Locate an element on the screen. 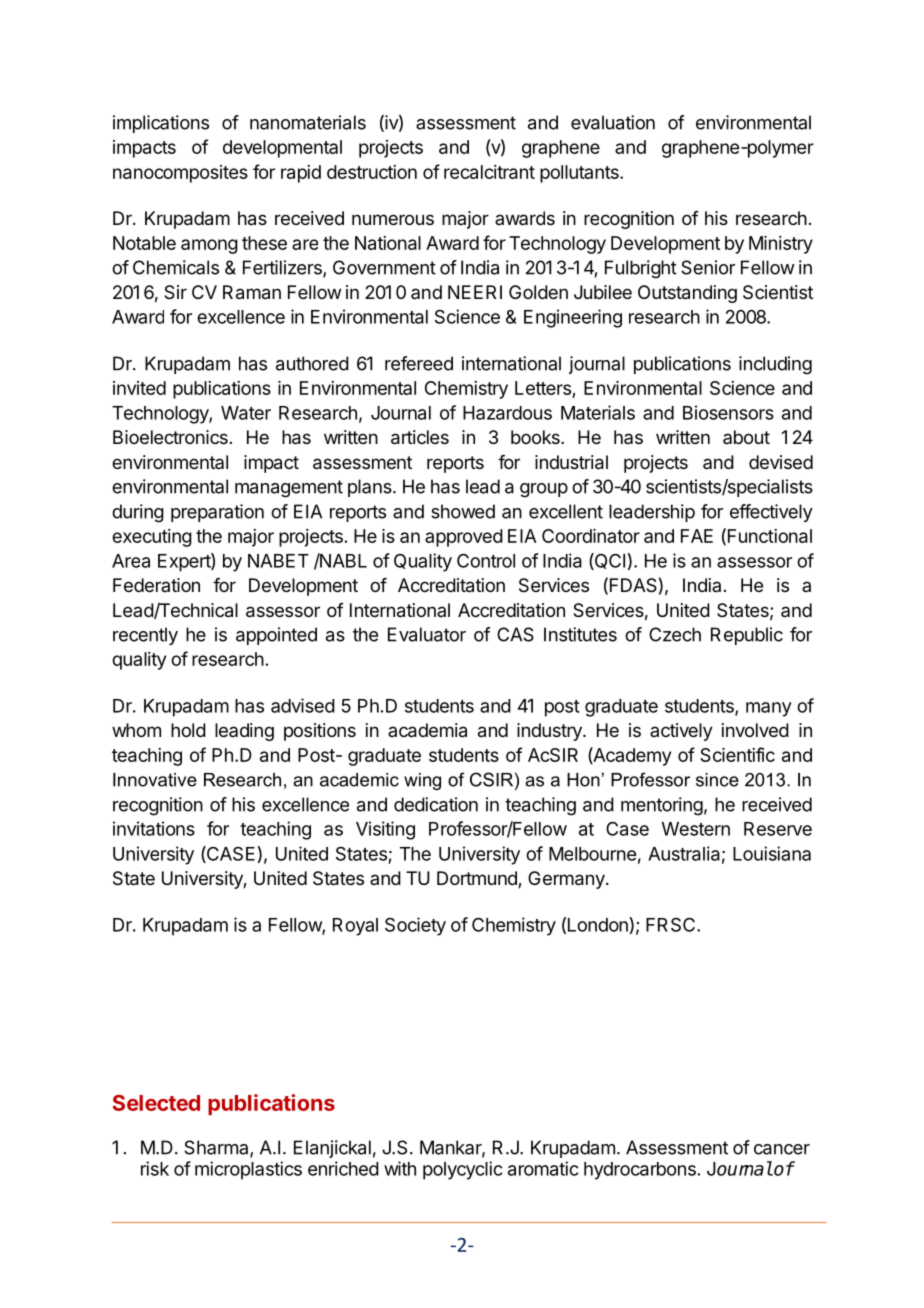  hold is located at coordinates (188, 730).
